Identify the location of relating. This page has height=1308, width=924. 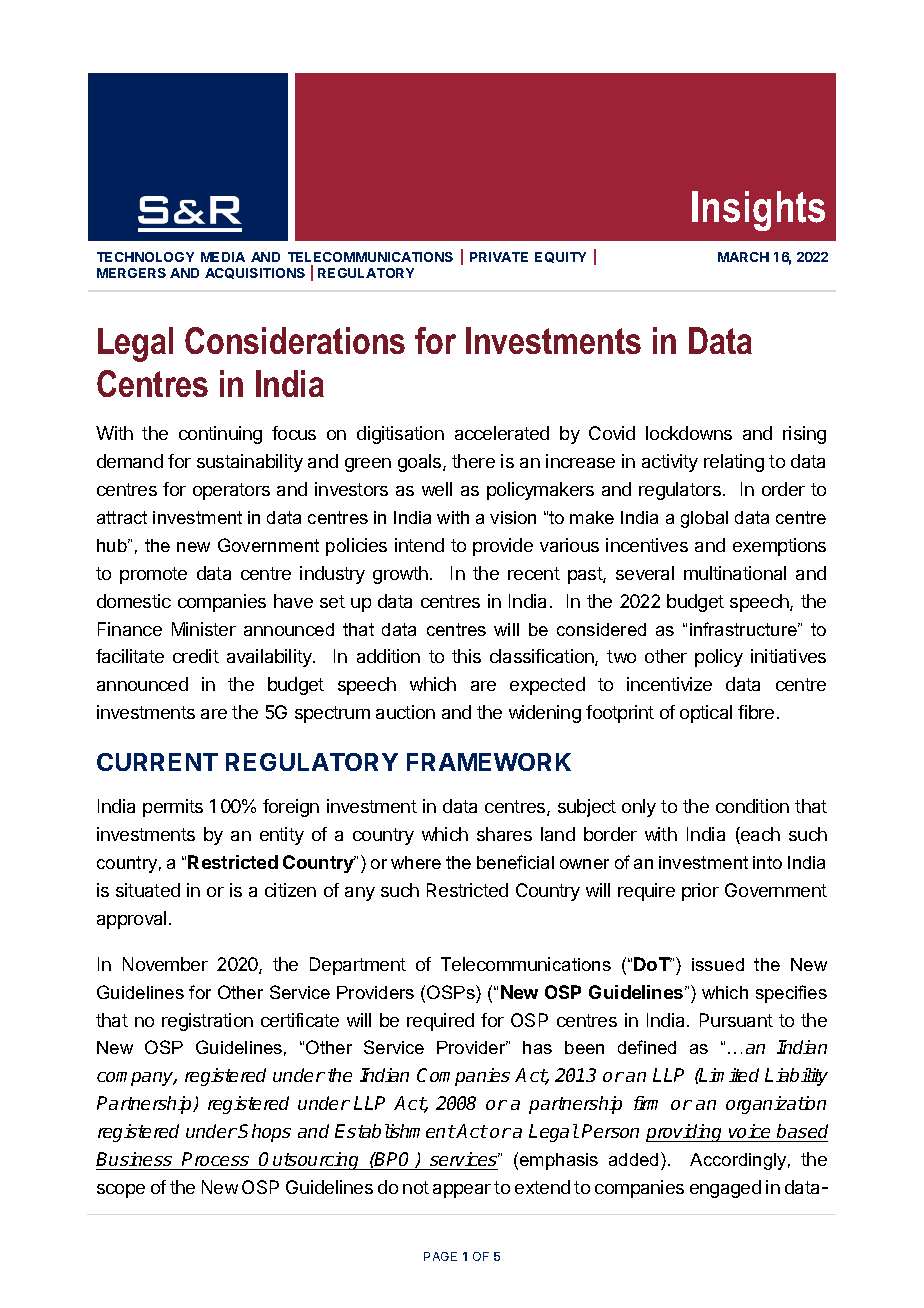
(734, 463).
